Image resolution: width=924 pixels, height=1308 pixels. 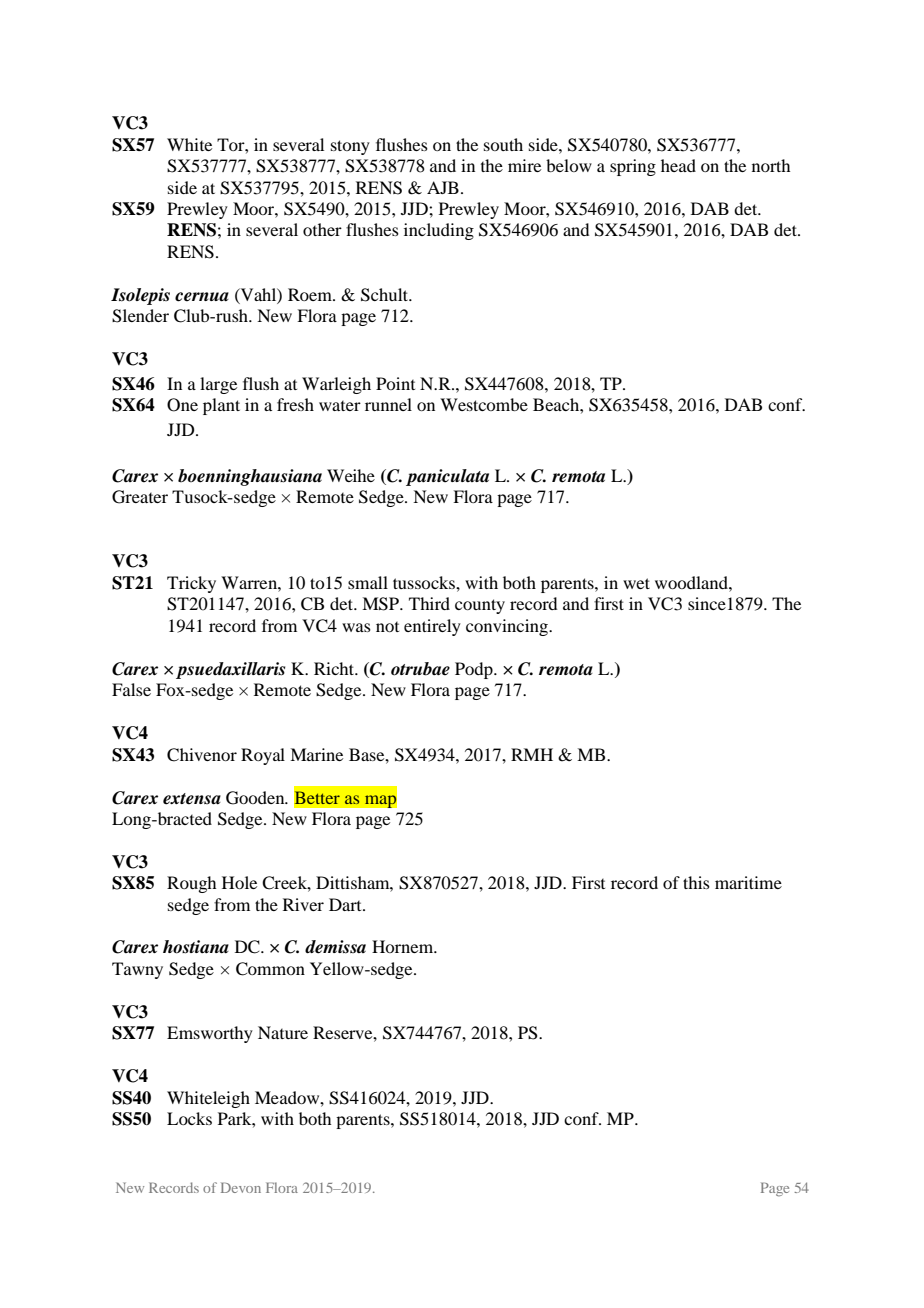 I want to click on False, so click(x=131, y=689).
